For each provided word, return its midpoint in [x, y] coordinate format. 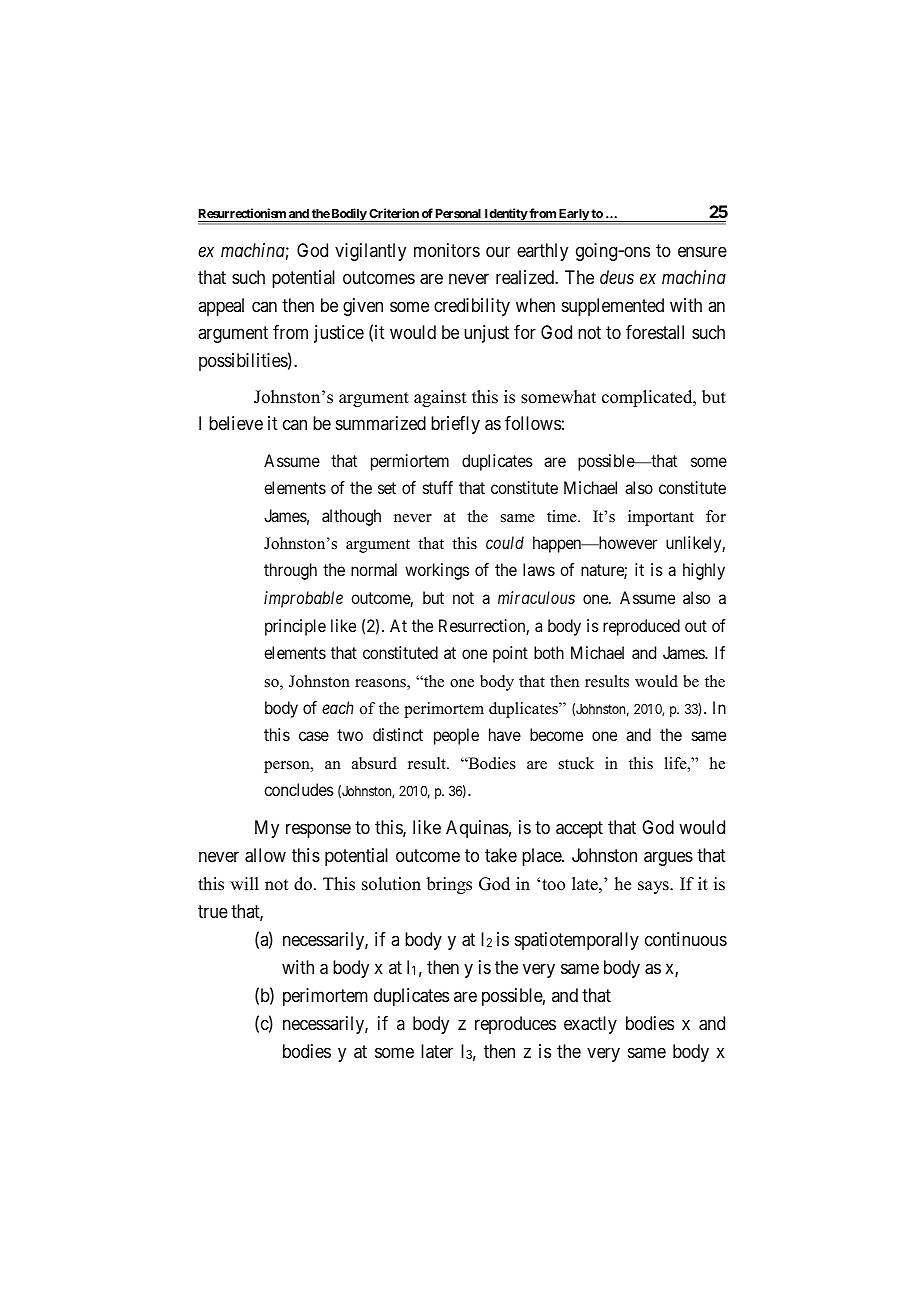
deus [617, 277]
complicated [648, 398]
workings [437, 571]
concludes [299, 789]
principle [295, 627]
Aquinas [477, 829]
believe [236, 423]
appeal [221, 307]
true [213, 911]
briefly [455, 425]
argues [668, 858]
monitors [447, 250]
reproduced [641, 627]
